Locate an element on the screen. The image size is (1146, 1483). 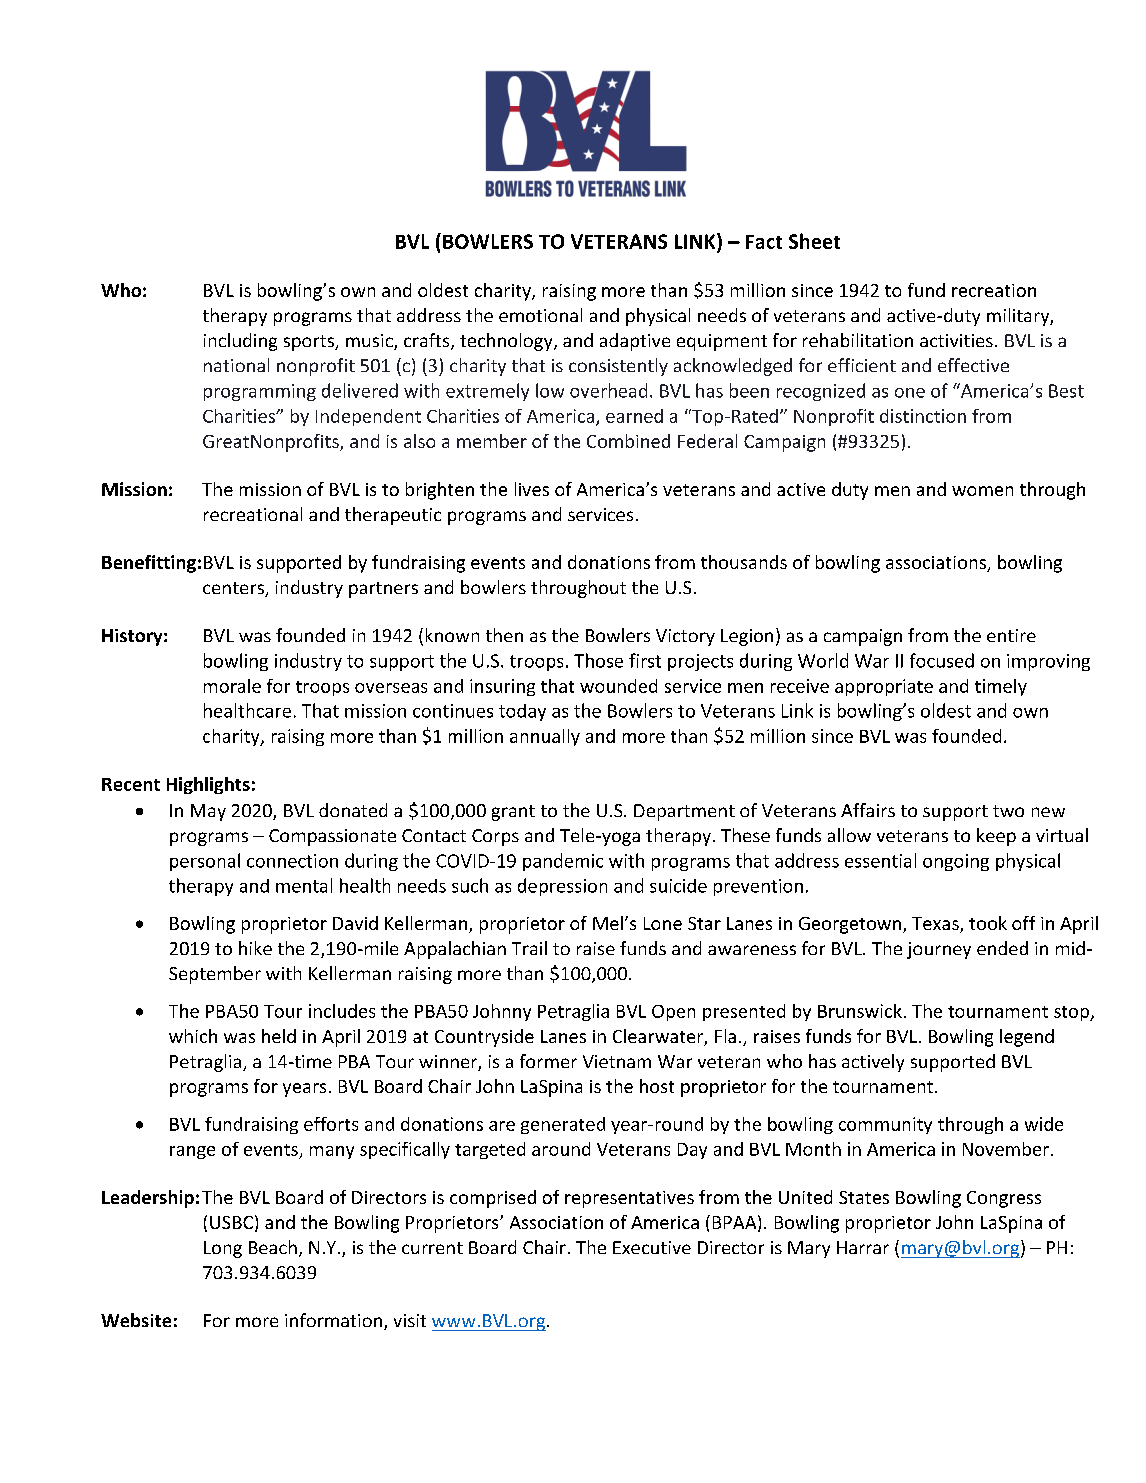
emotional is located at coordinates (540, 315).
